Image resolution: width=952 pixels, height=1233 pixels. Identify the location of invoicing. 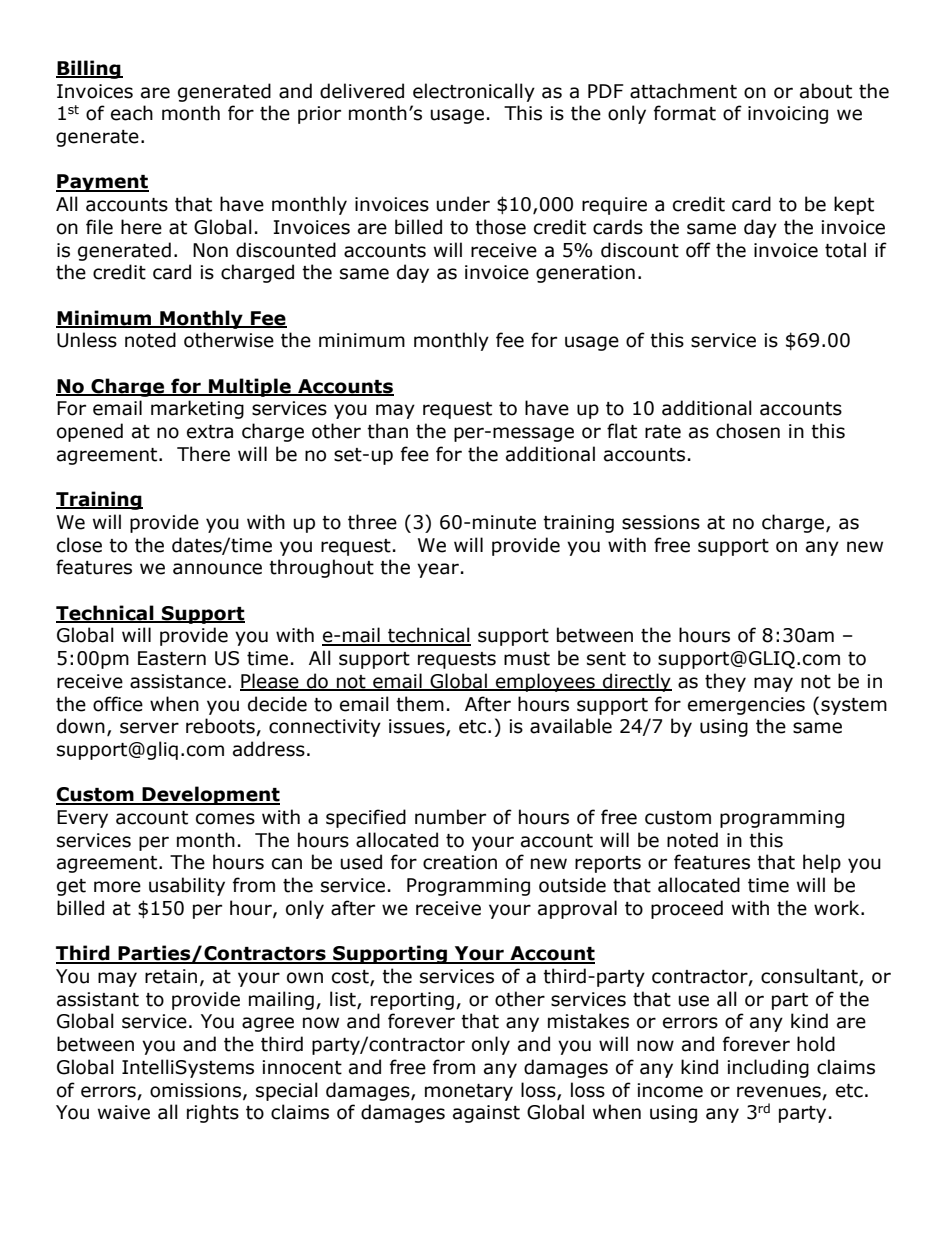
(788, 115).
